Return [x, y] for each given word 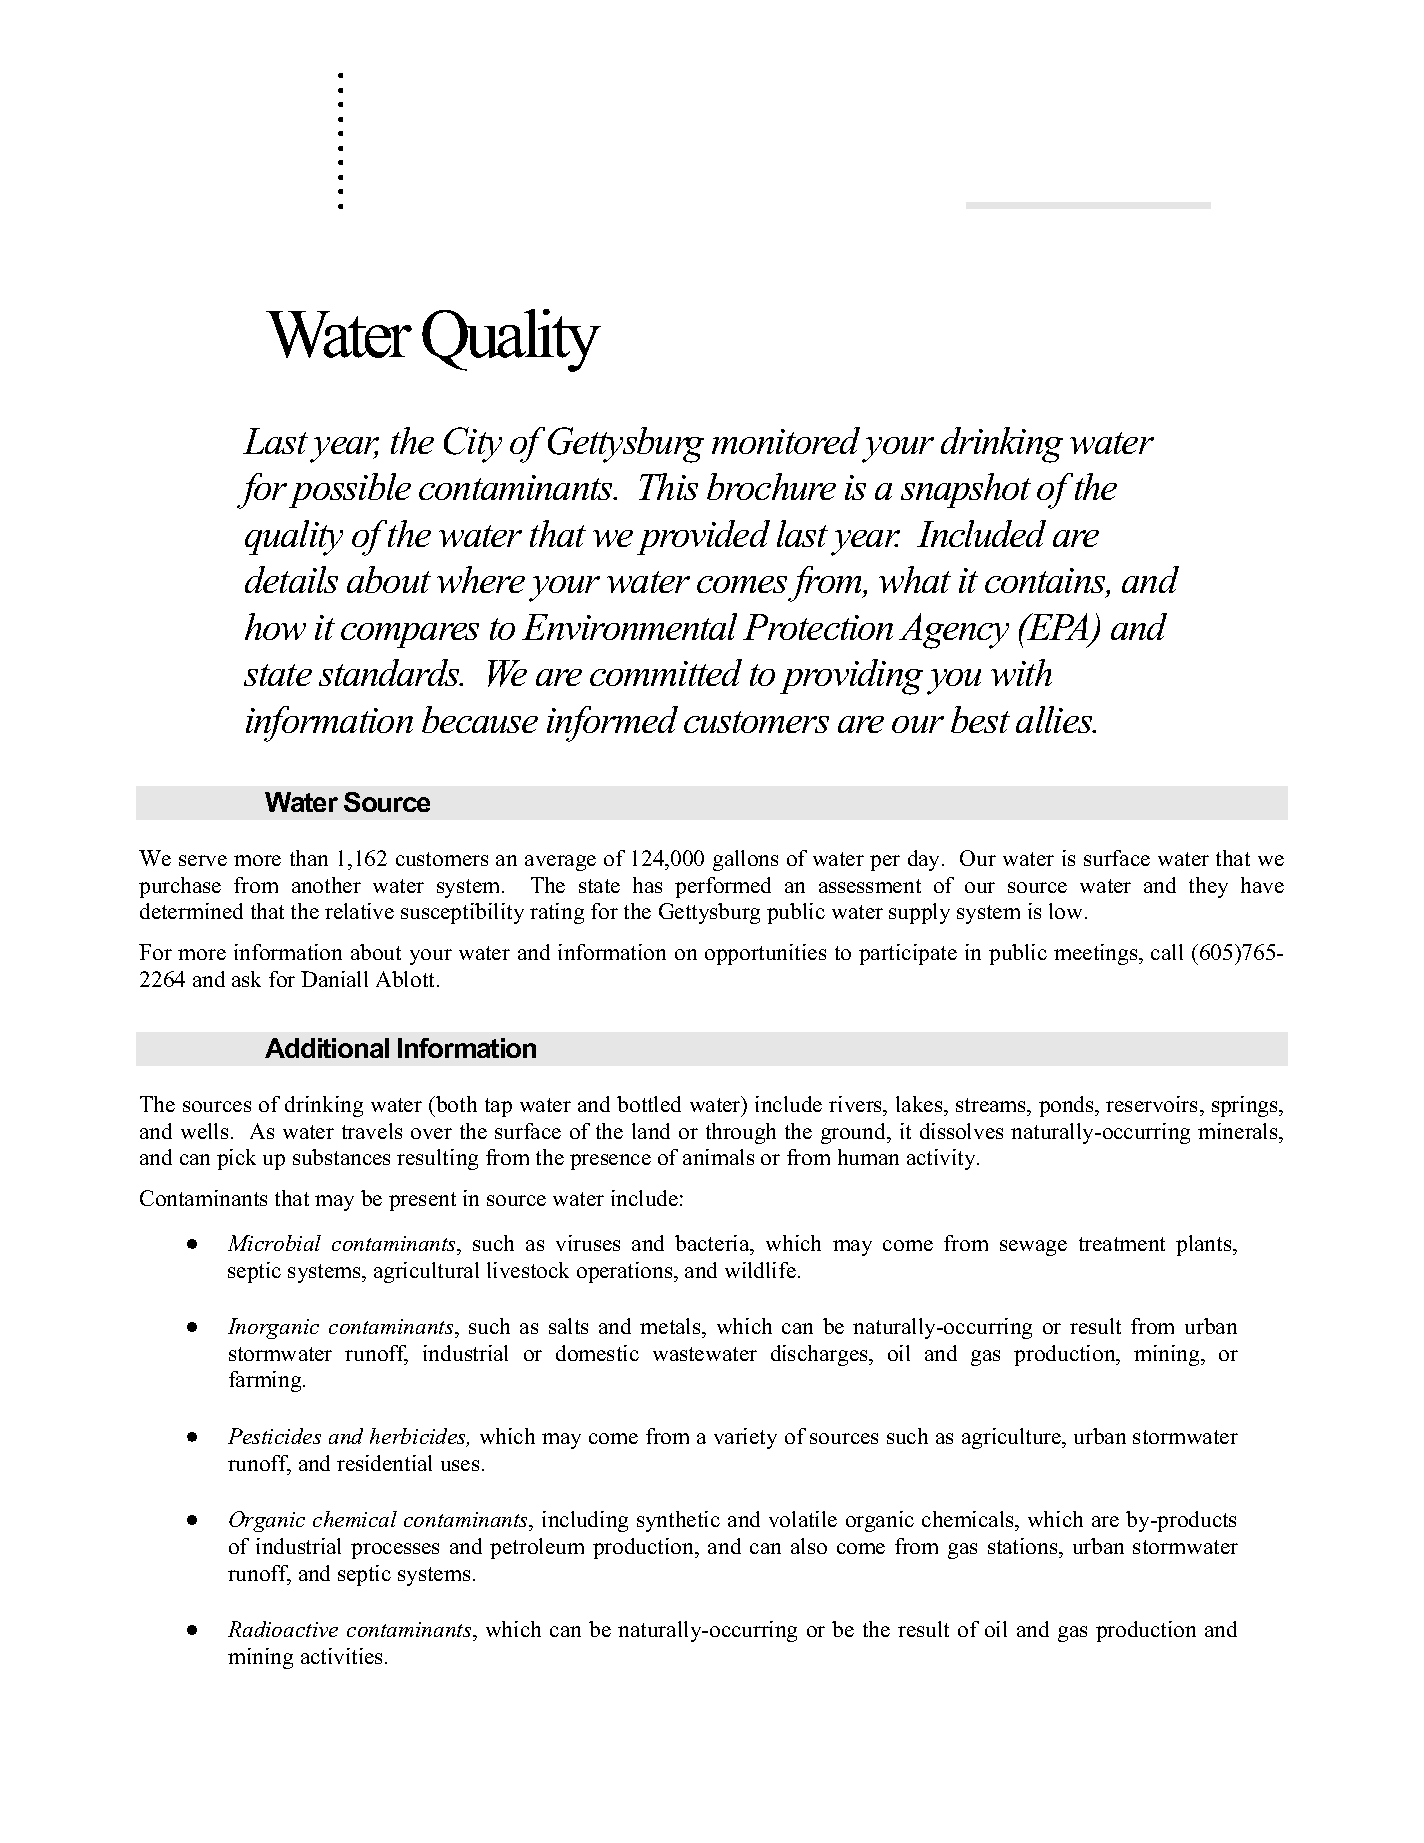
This [668, 486]
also [809, 1546]
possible [350, 490]
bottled [649, 1104]
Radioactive [283, 1629]
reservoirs [1151, 1104]
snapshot [966, 490]
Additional [327, 1048]
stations [1024, 1546]
